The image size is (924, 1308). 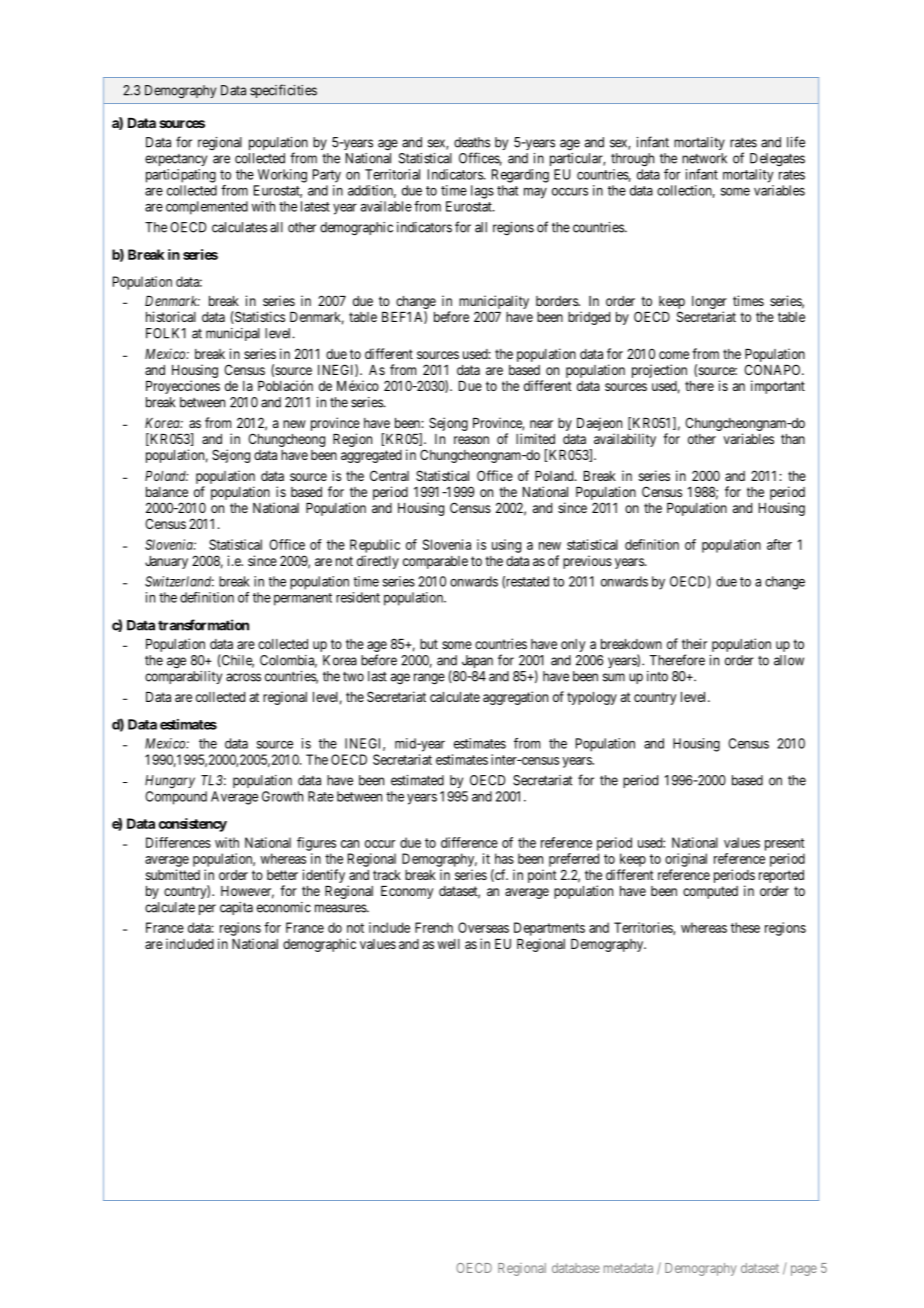 What do you see at coordinates (477, 661) in the screenshot?
I see `Japan` at bounding box center [477, 661].
